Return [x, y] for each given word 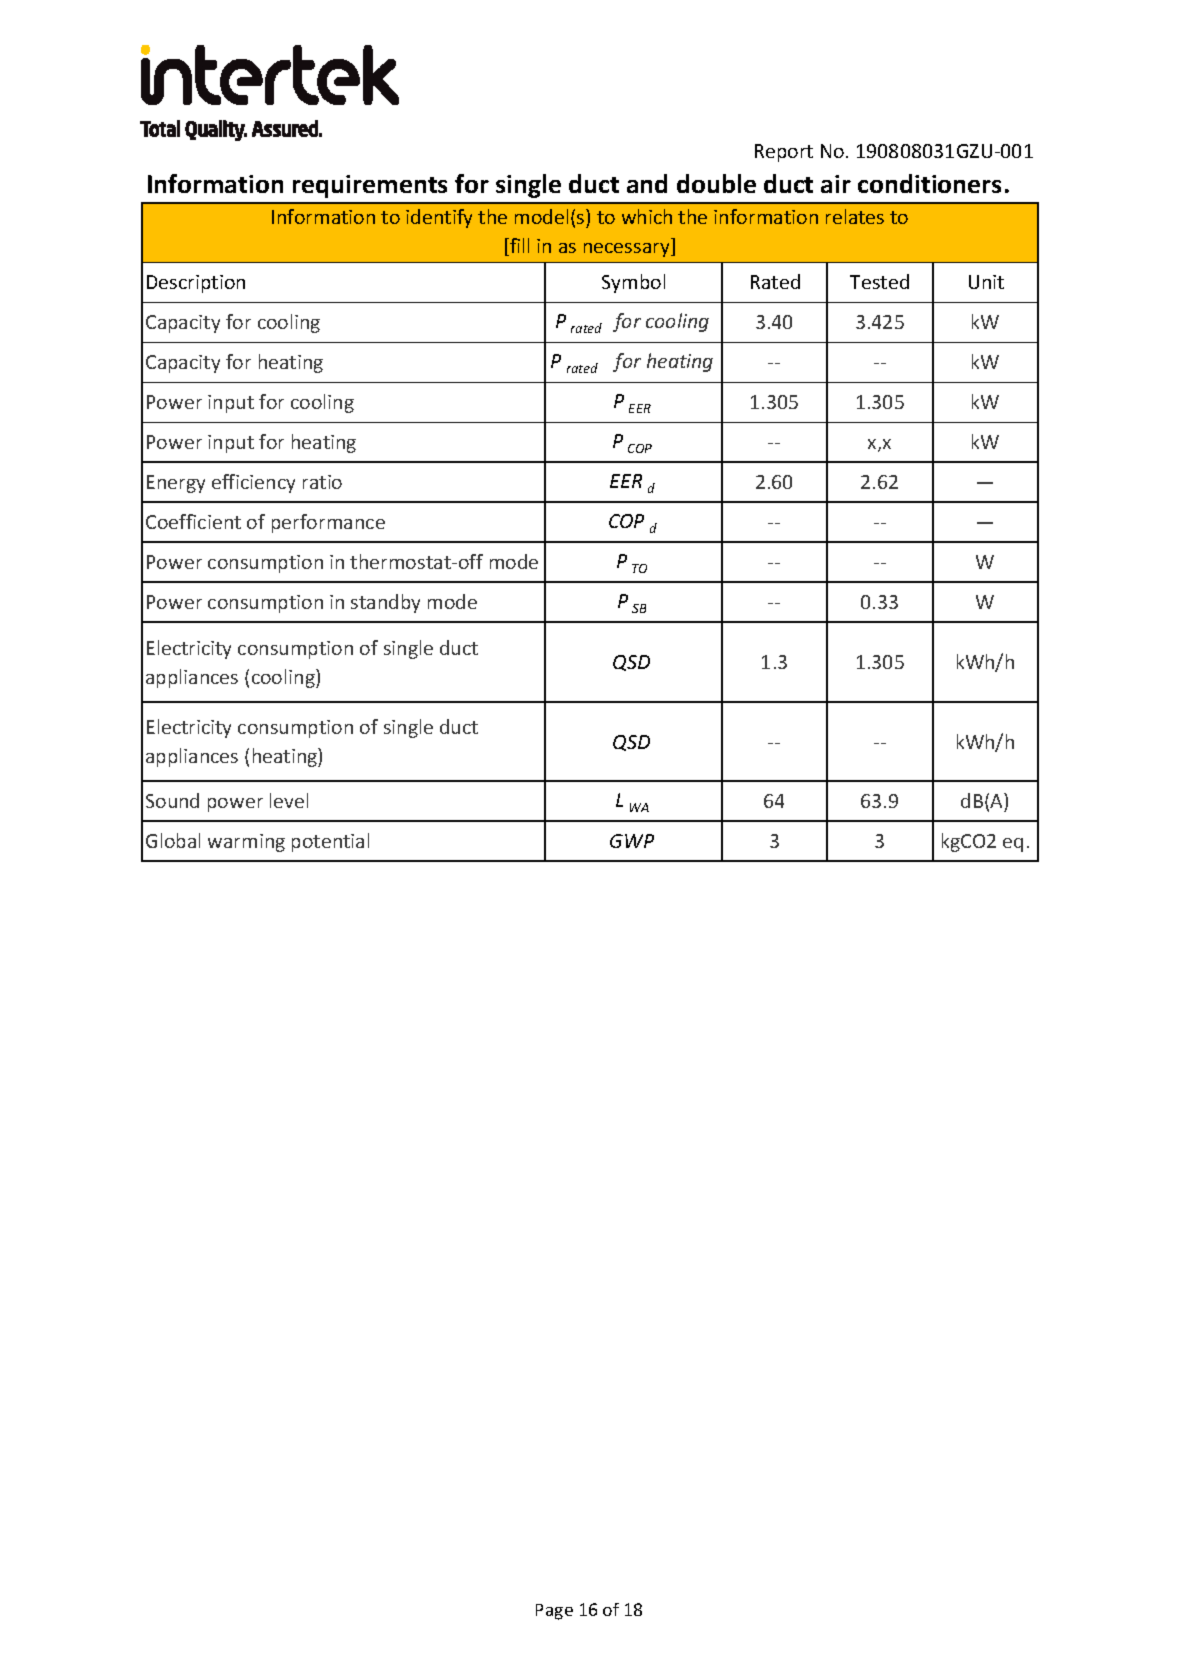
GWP [632, 841]
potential [330, 842]
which [647, 216]
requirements [370, 186]
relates [855, 216]
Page [554, 1612]
